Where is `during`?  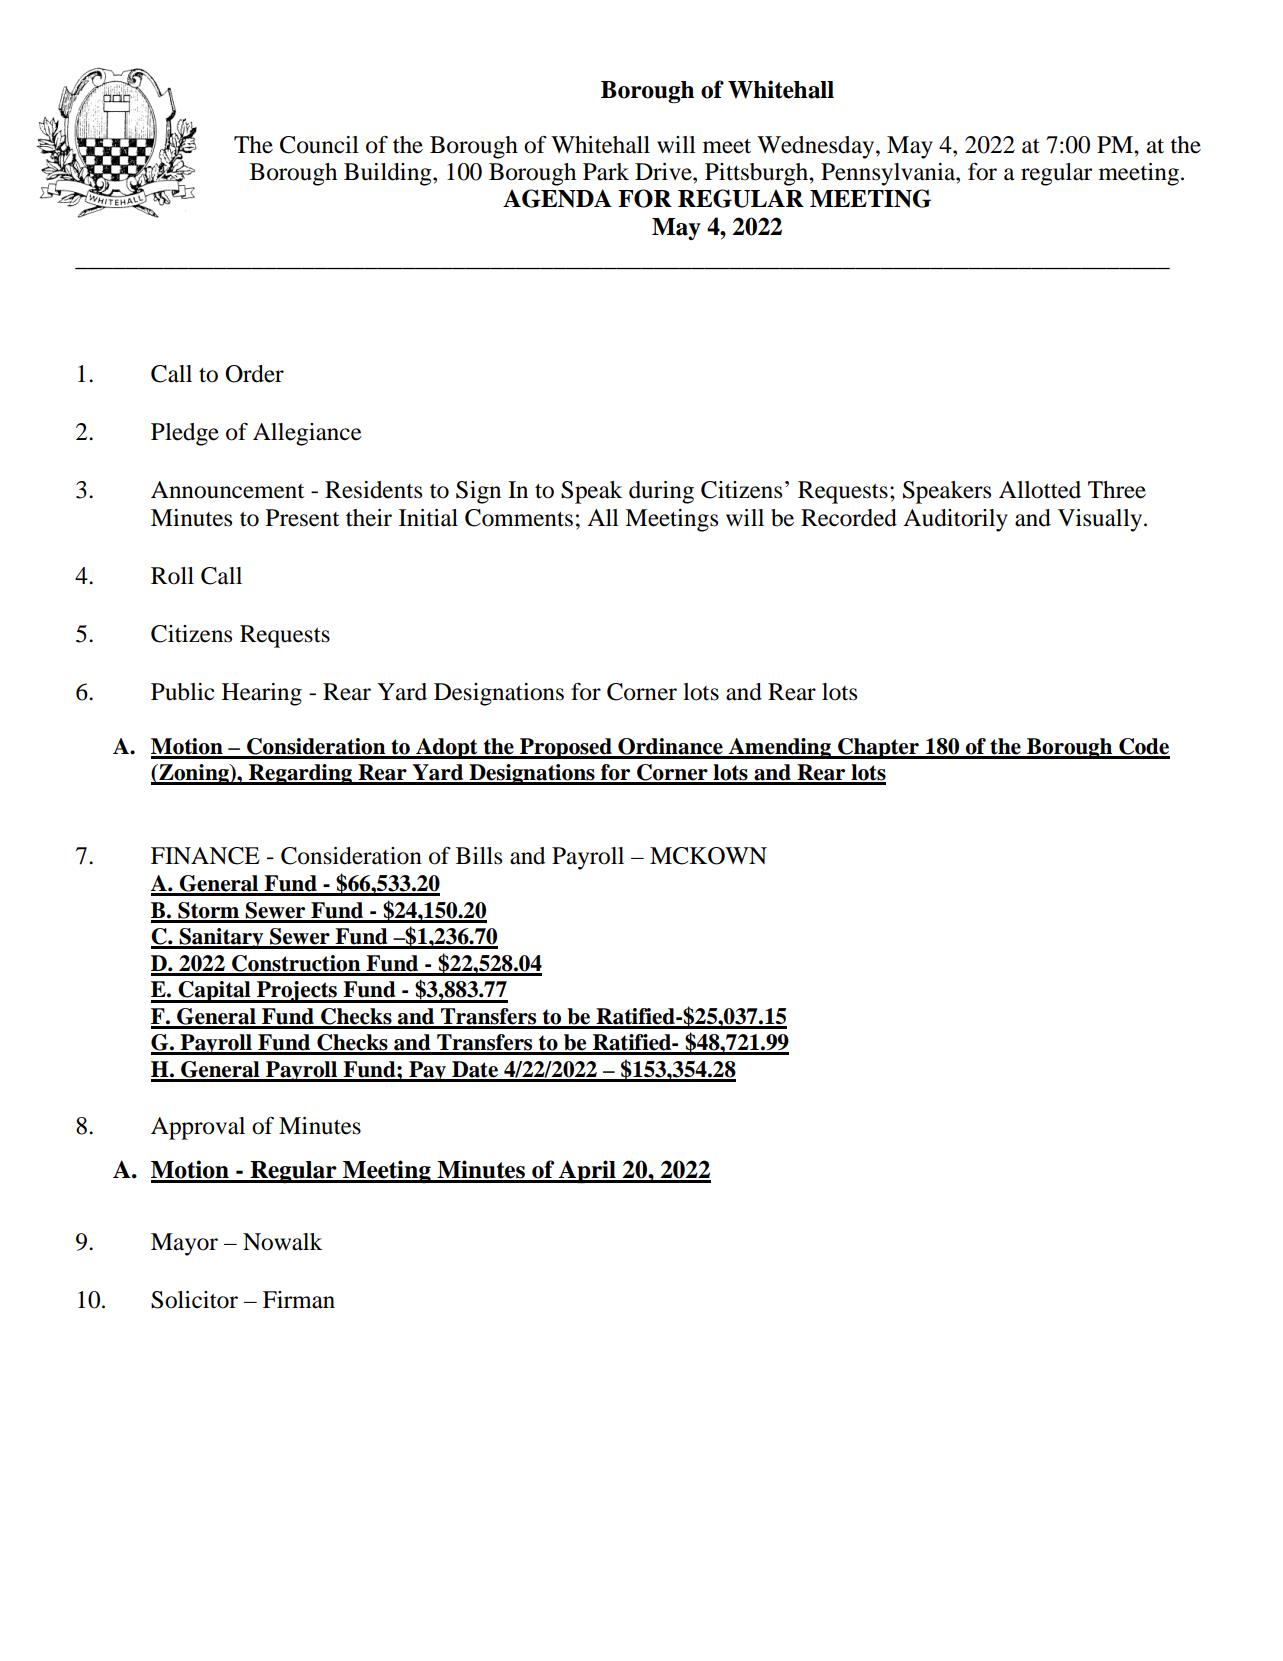
during is located at coordinates (661, 492).
